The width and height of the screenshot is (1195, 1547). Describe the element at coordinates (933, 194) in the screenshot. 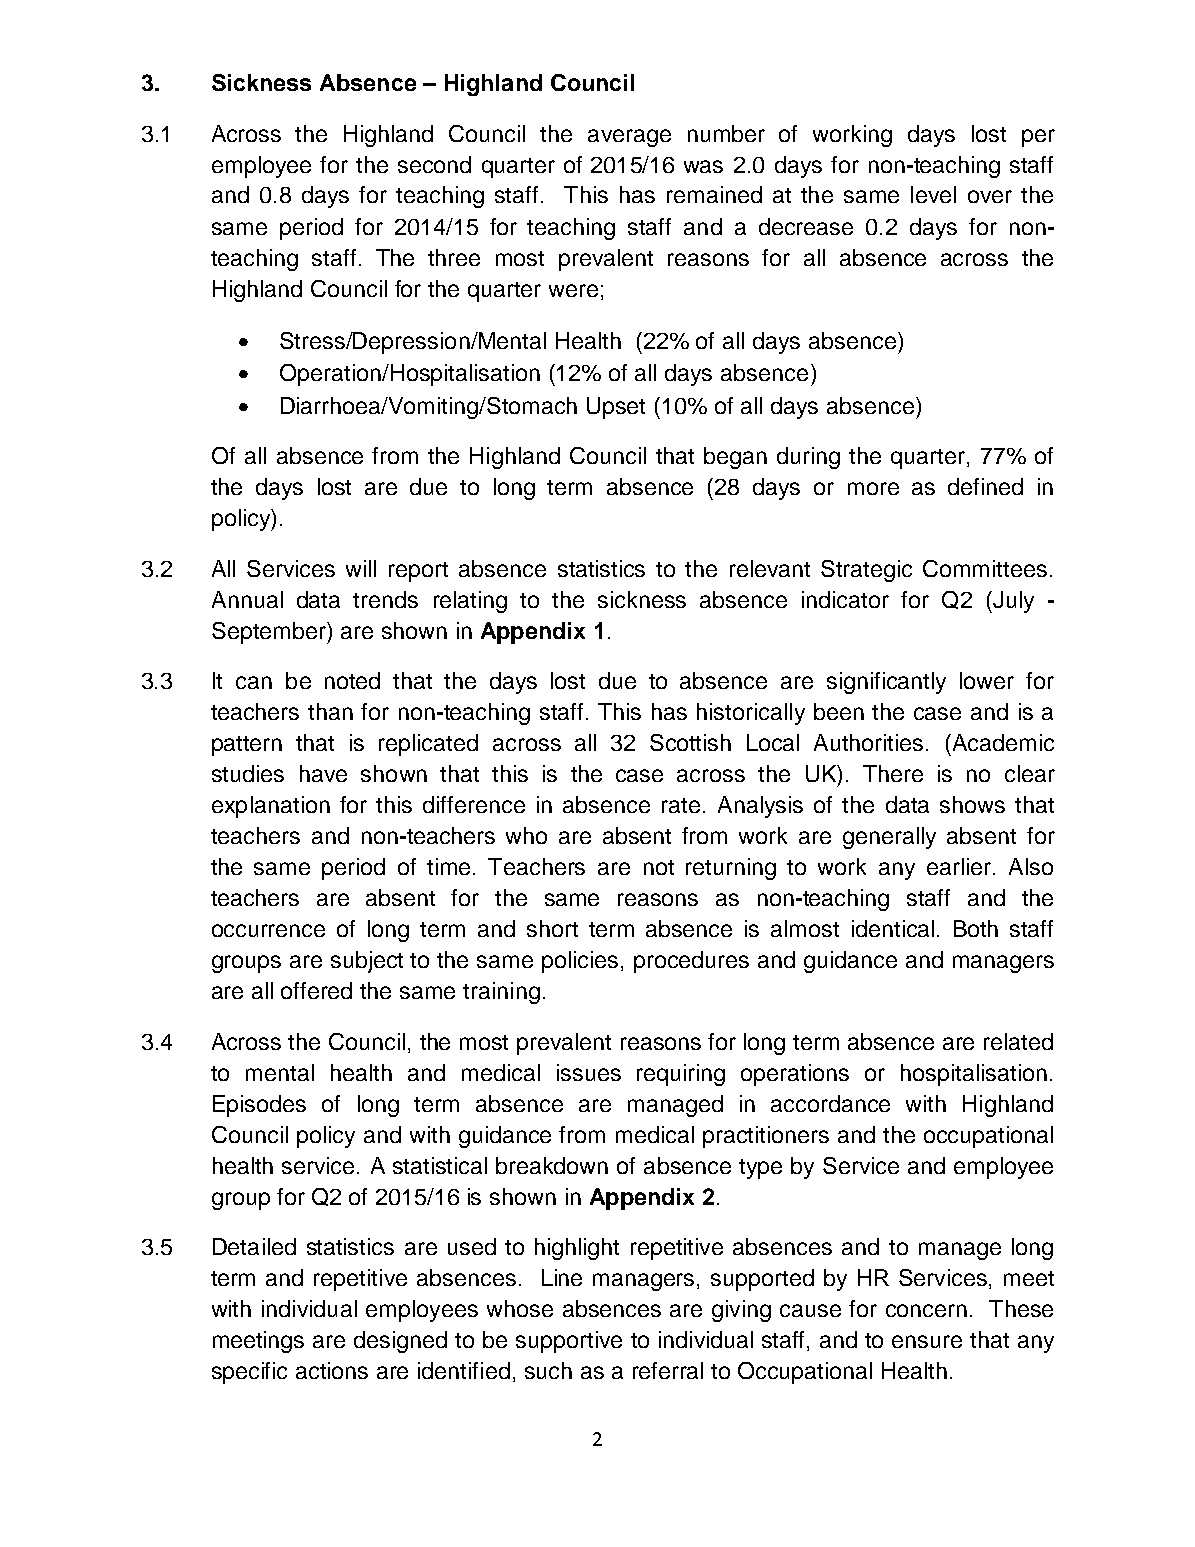

I see `level` at that location.
